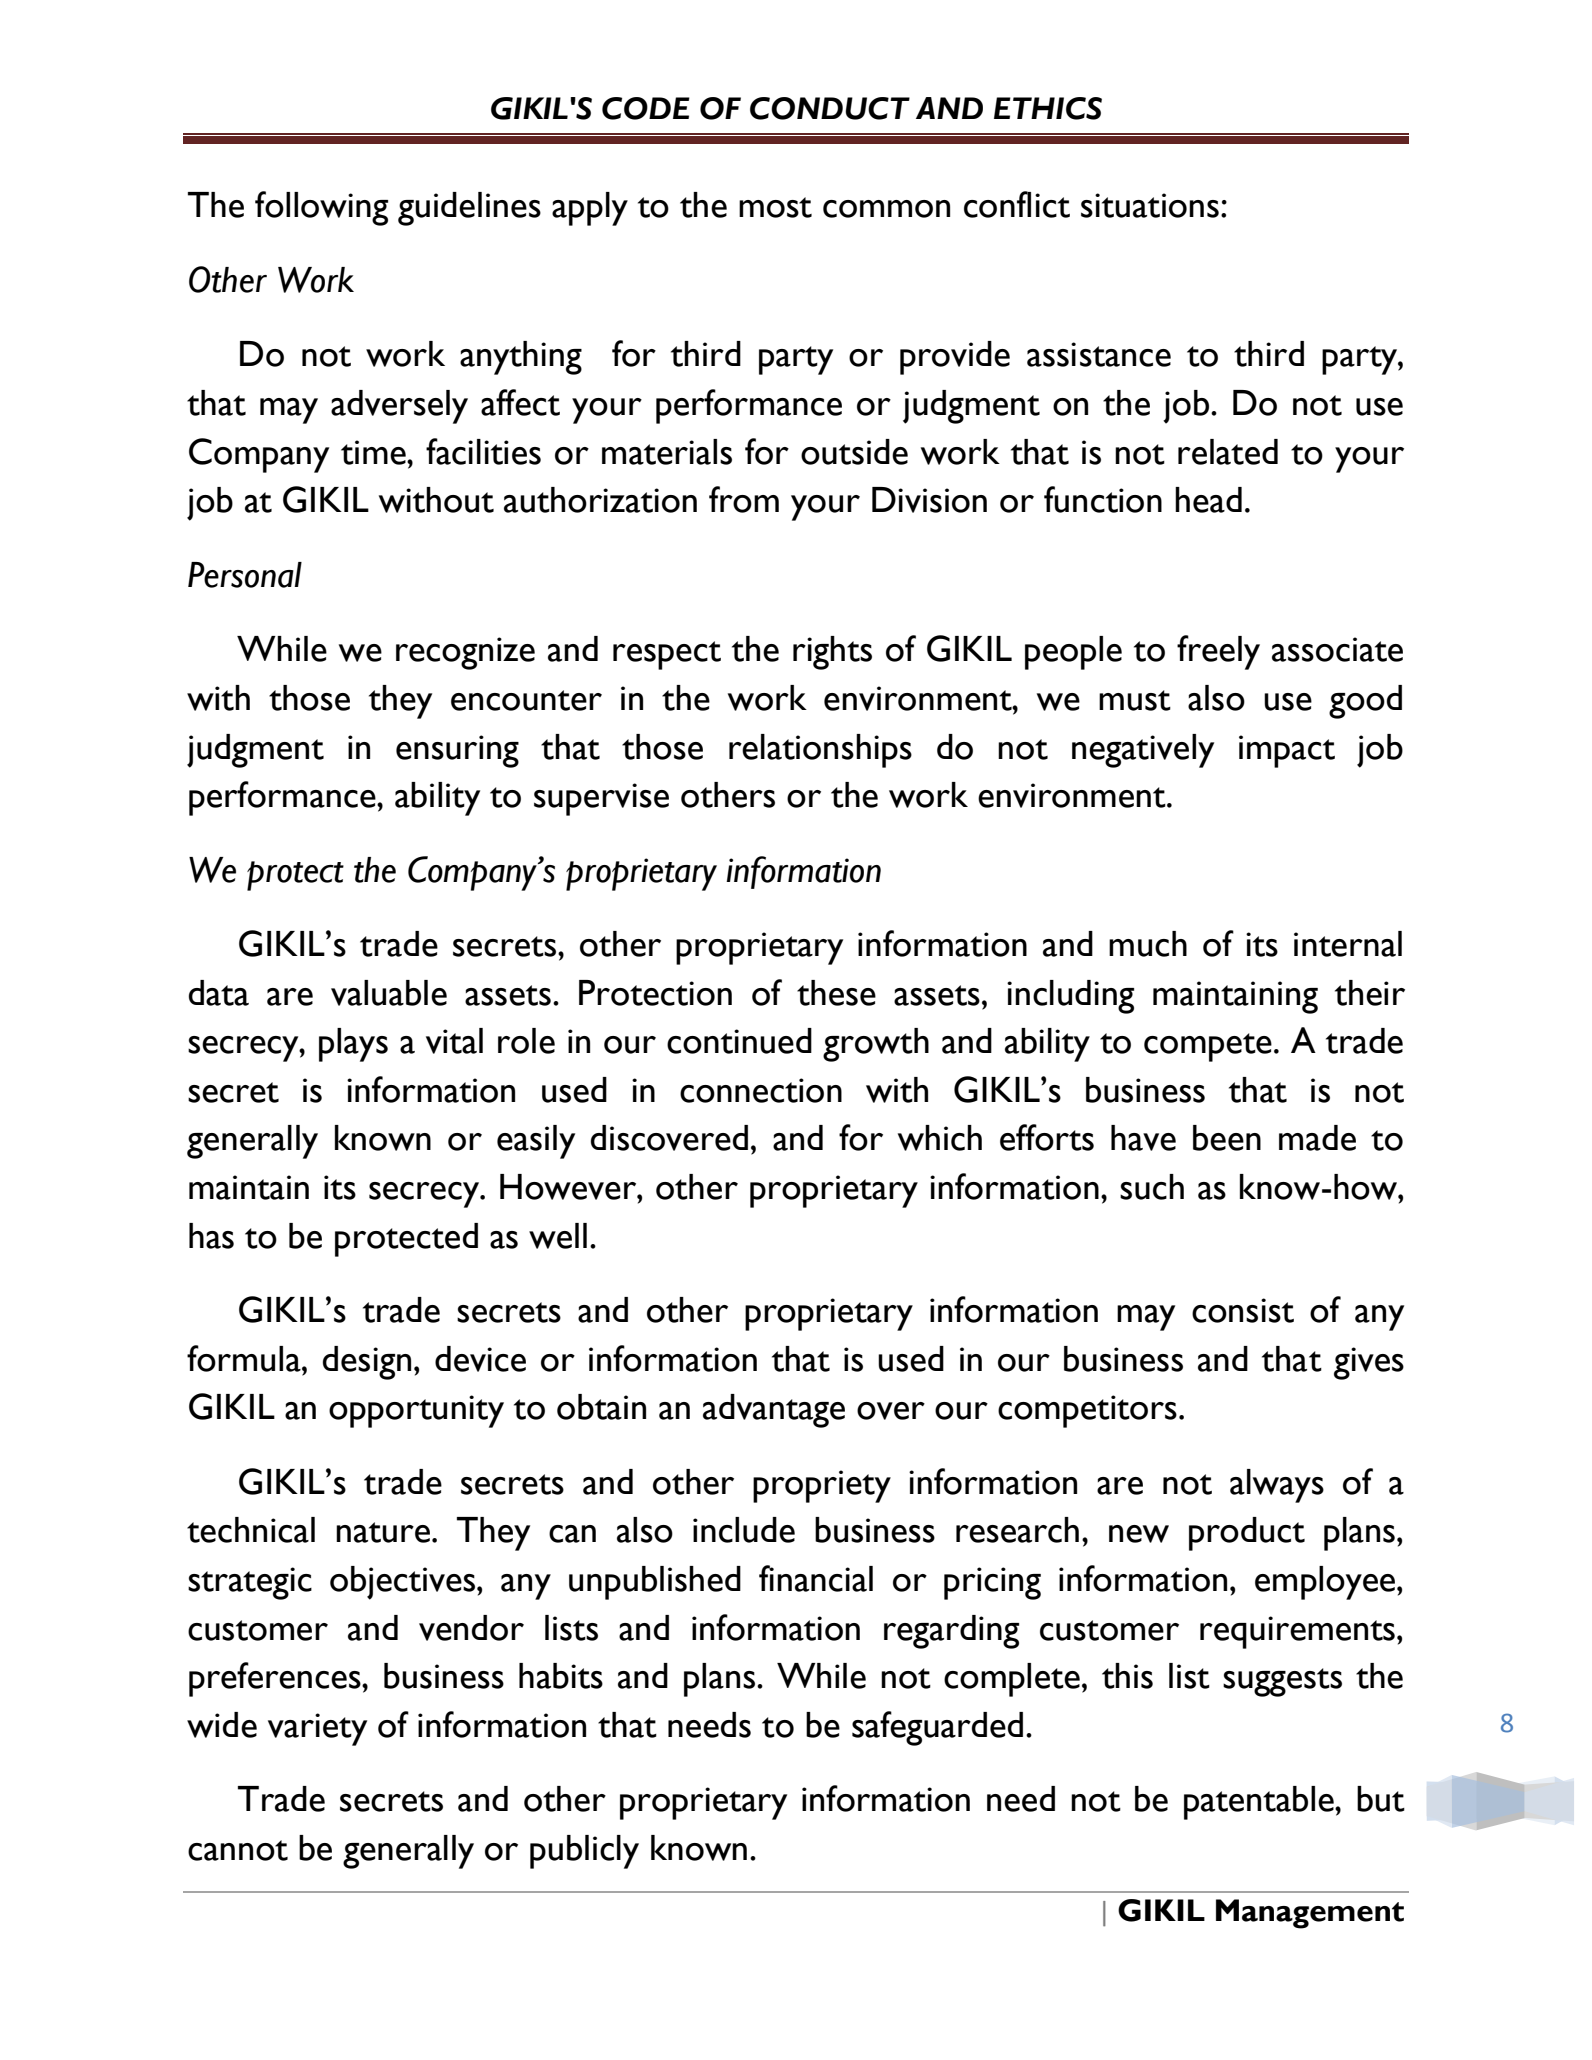  Describe the element at coordinates (321, 208) in the document. I see `following` at that location.
